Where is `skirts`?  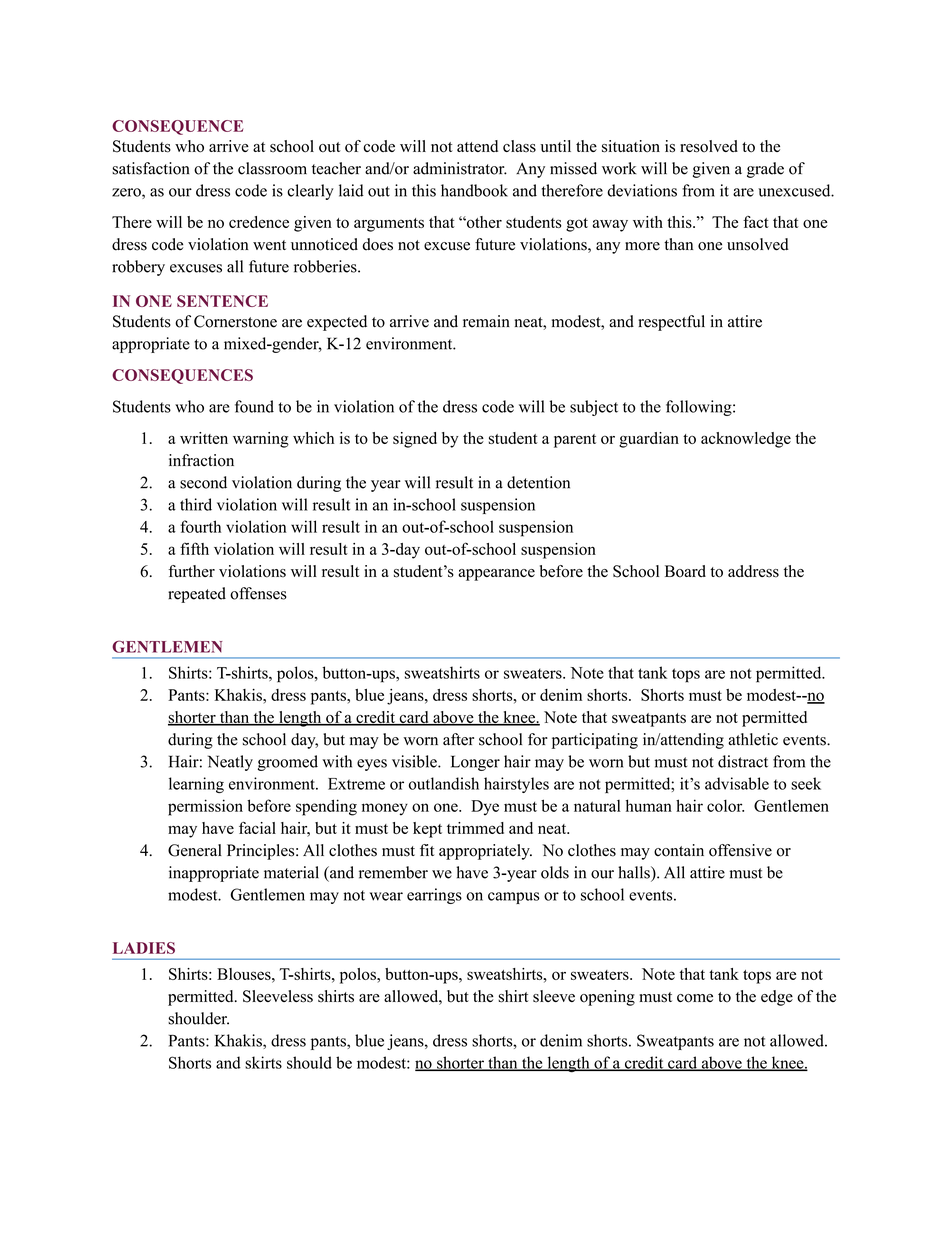 skirts is located at coordinates (263, 1062).
